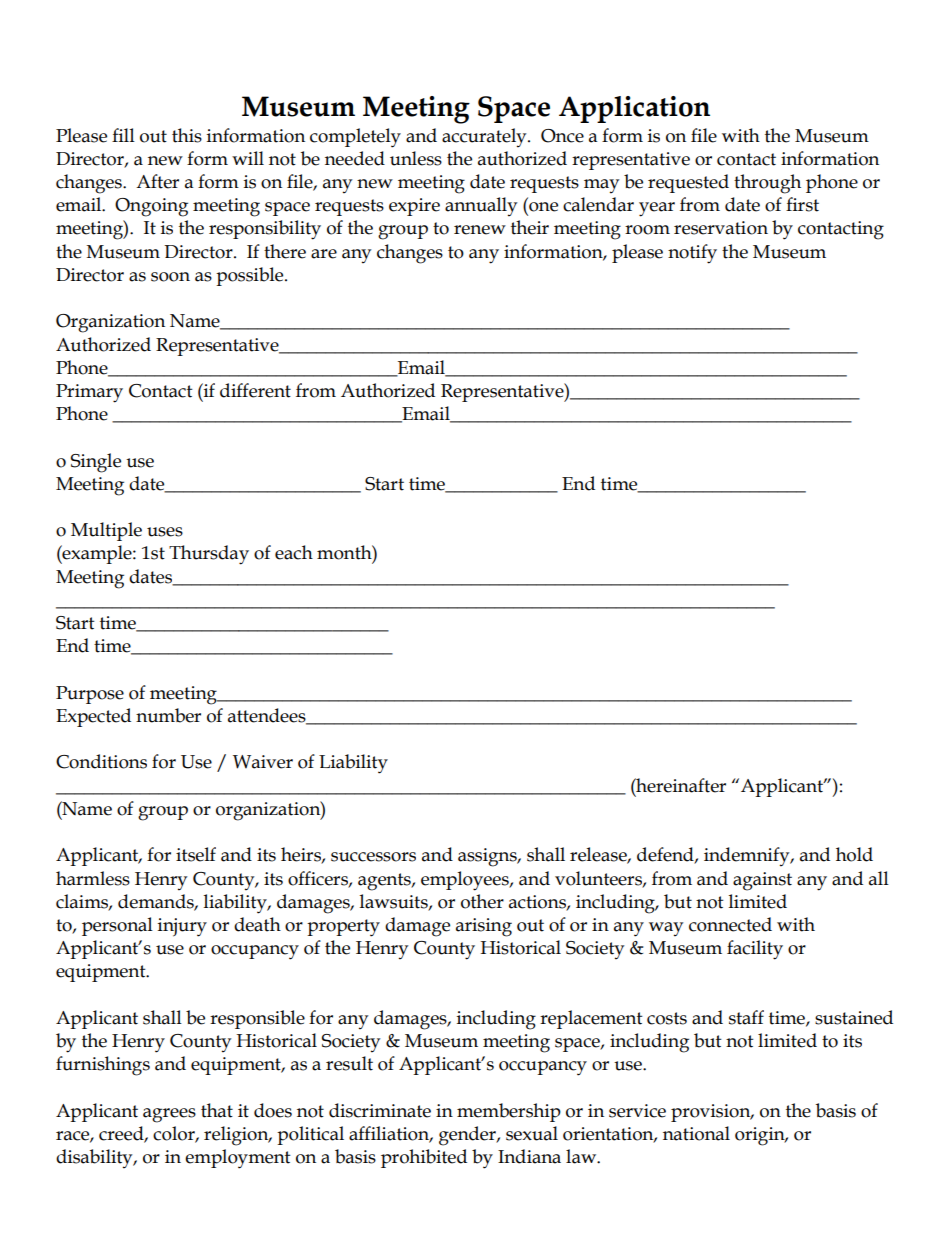 Image resolution: width=952 pixels, height=1233 pixels. What do you see at coordinates (169, 1115) in the screenshot?
I see `agrees` at bounding box center [169, 1115].
